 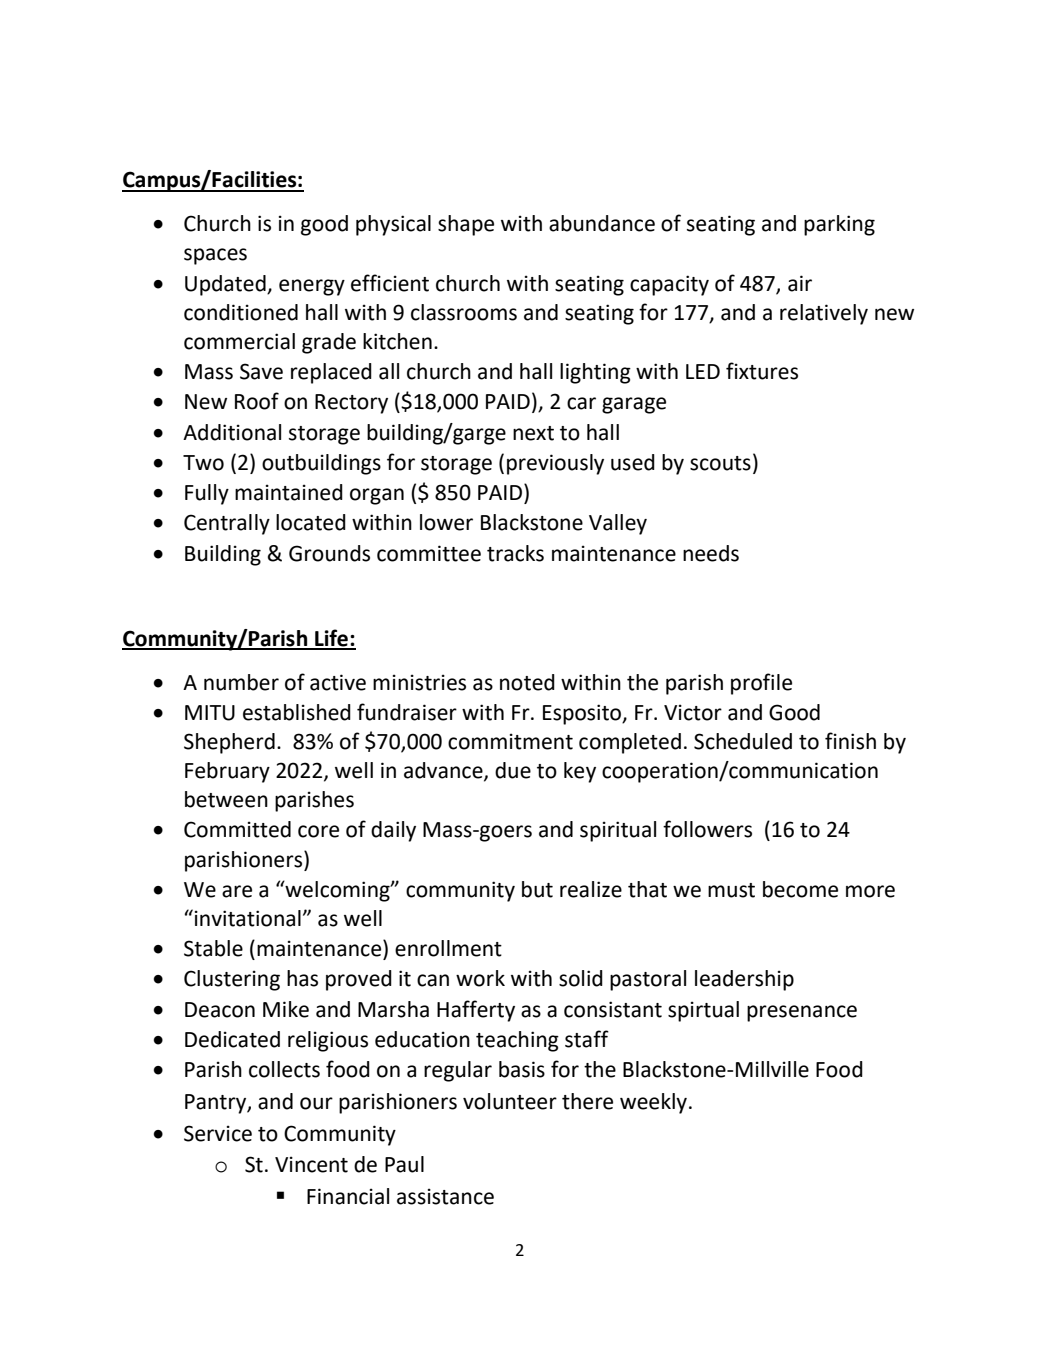 What do you see at coordinates (329, 553) in the page?
I see `Grounds` at bounding box center [329, 553].
